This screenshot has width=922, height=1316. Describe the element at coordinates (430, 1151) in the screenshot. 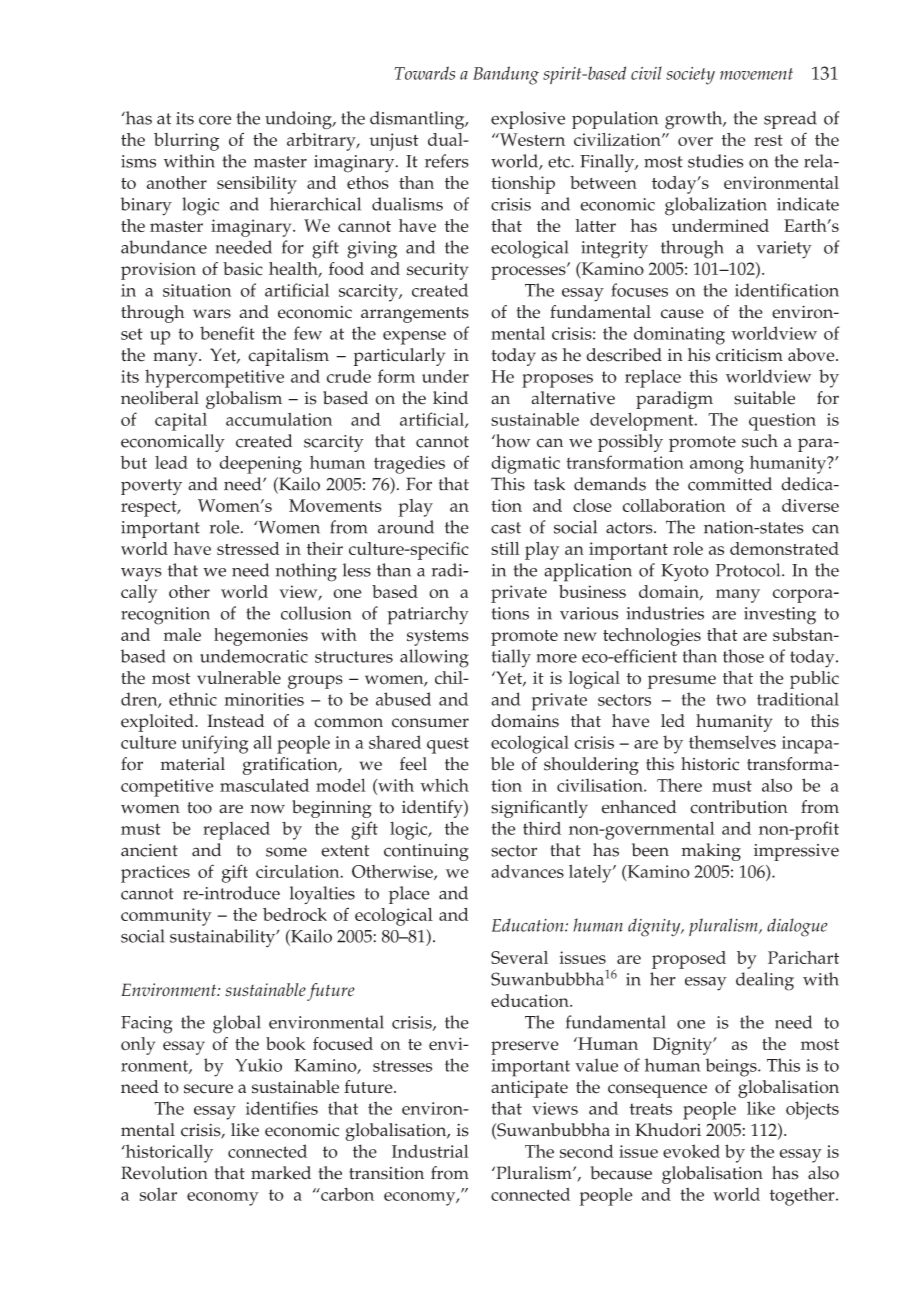

I see `Industrial` at that location.
